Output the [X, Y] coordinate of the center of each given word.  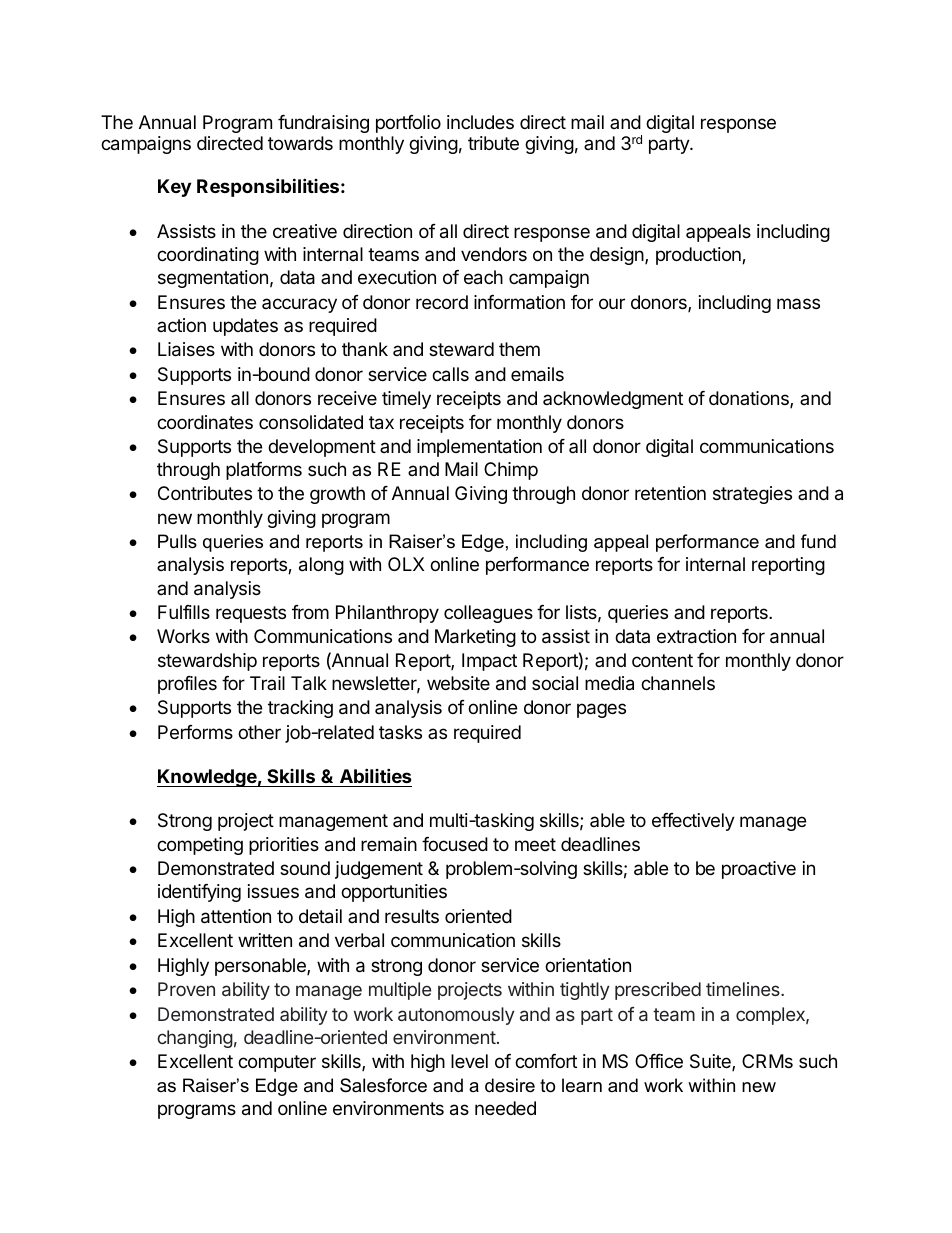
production [699, 256]
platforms [264, 471]
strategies [752, 495]
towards [300, 143]
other [259, 732]
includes [480, 122]
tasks [400, 732]
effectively [693, 822]
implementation [479, 448]
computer [277, 1063]
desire [510, 1085]
